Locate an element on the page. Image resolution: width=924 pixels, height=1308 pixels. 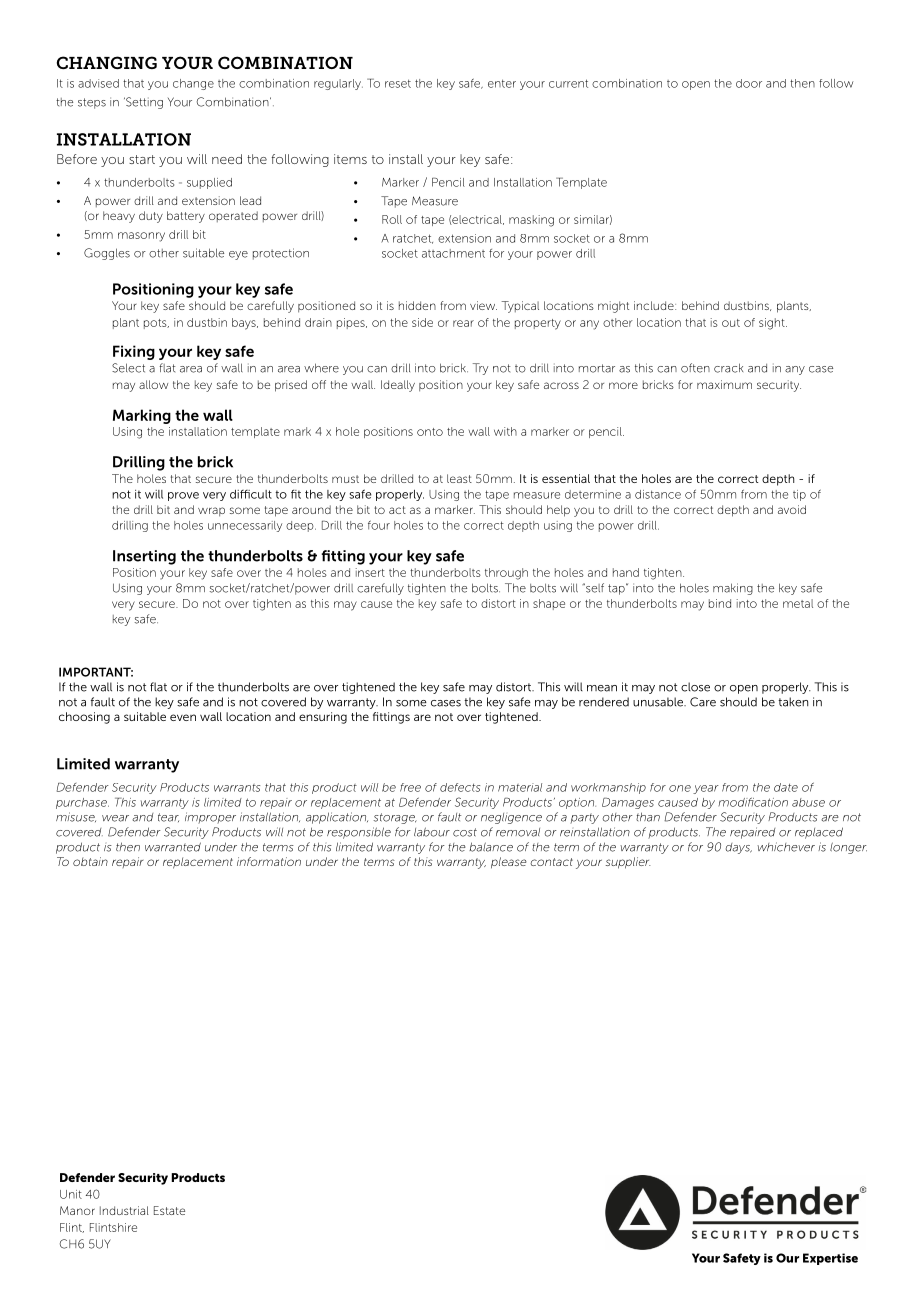
least is located at coordinates (459, 478).
